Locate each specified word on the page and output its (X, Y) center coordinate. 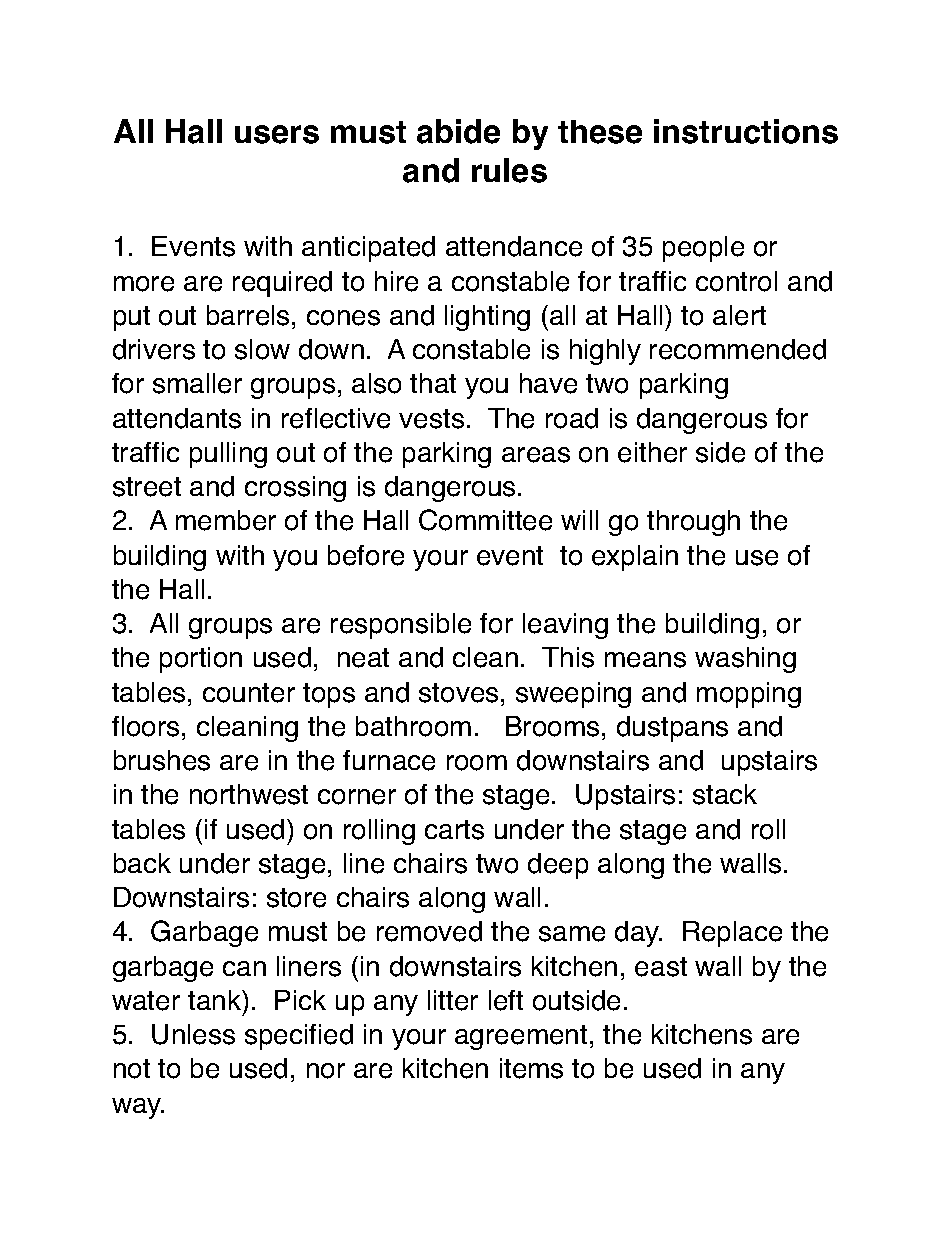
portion (201, 660)
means (645, 660)
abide (458, 131)
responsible (401, 626)
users (277, 134)
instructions (746, 131)
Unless (193, 1034)
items (531, 1068)
